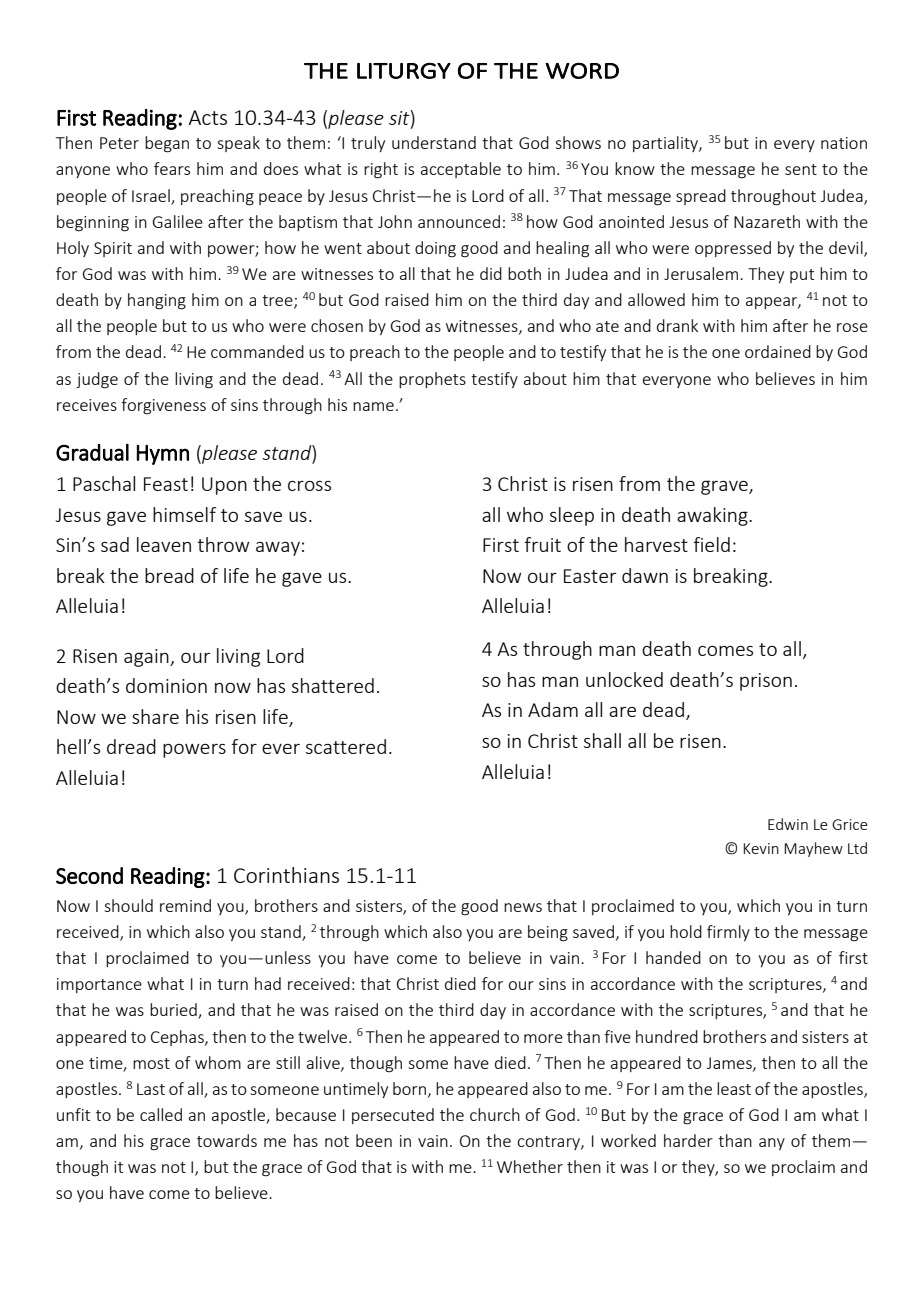  I want to click on nation, so click(844, 143).
